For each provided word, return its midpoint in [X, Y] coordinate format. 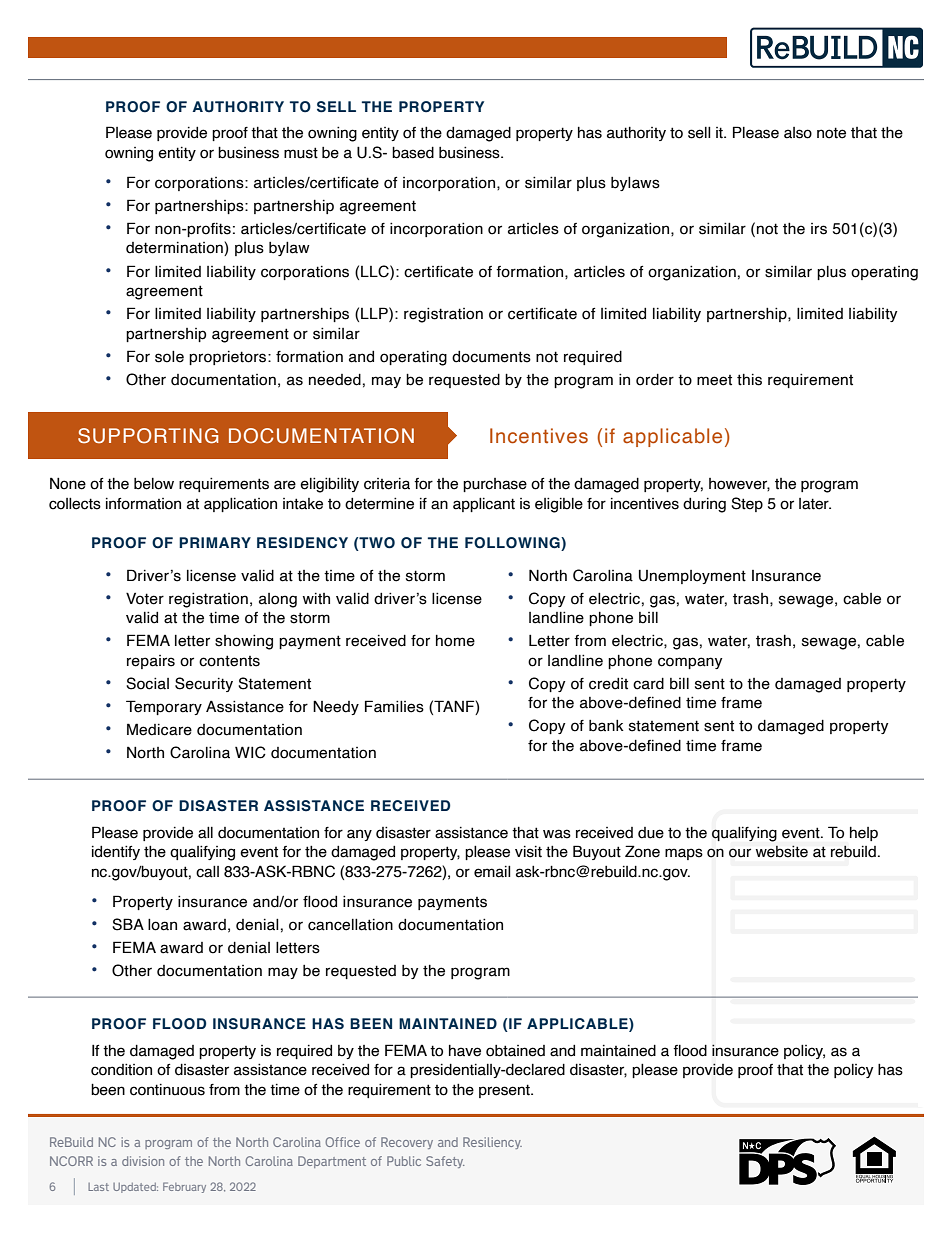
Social [147, 683]
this [749, 380]
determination [175, 248]
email [492, 872]
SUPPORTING [148, 436]
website [782, 851]
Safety [445, 1162]
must [301, 153]
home [455, 641]
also [798, 133]
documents [491, 357]
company [690, 663]
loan [162, 925]
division [143, 1161]
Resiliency [492, 1143]
